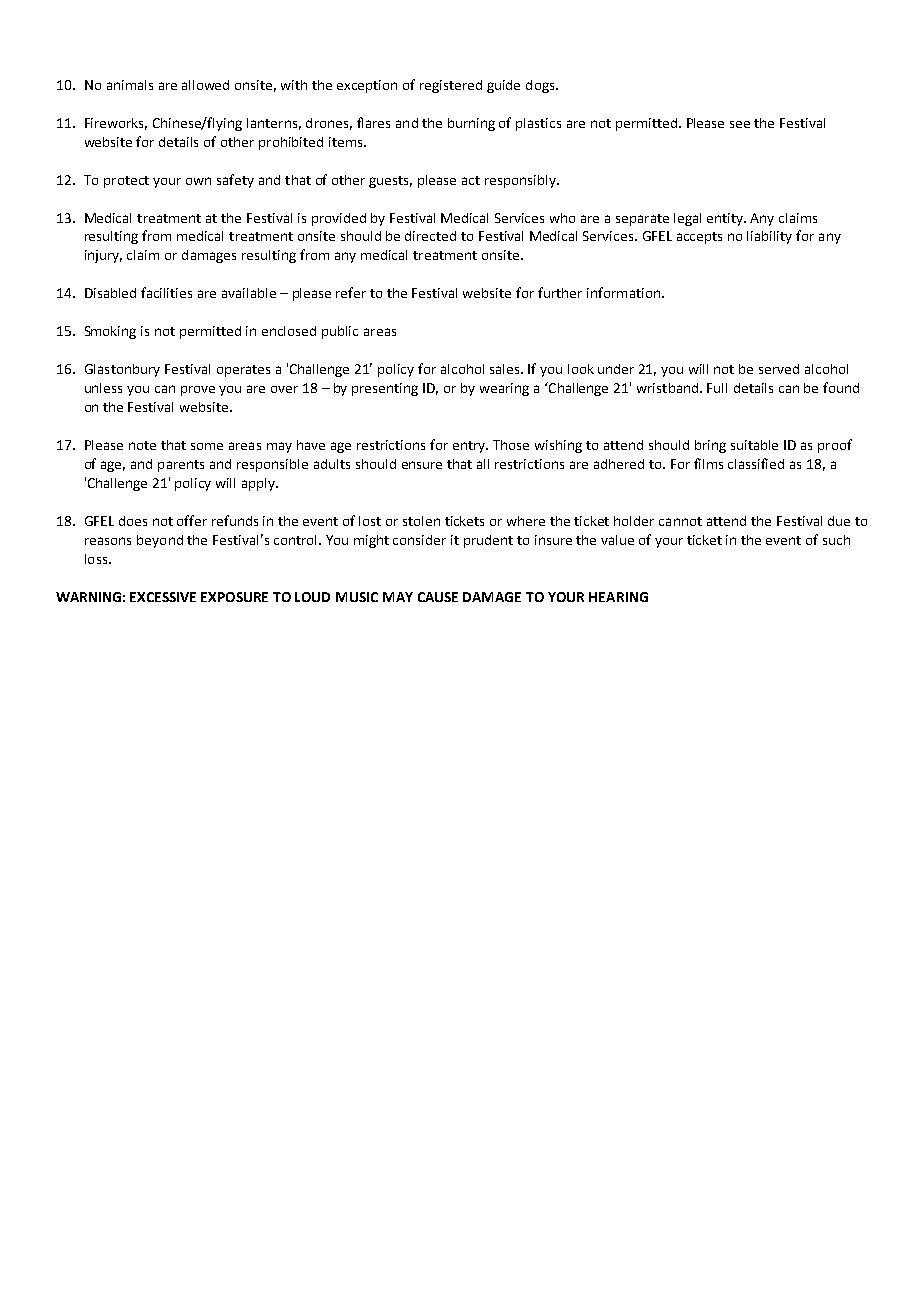  Describe the element at coordinates (166, 292) in the image. I see `facilities` at that location.
